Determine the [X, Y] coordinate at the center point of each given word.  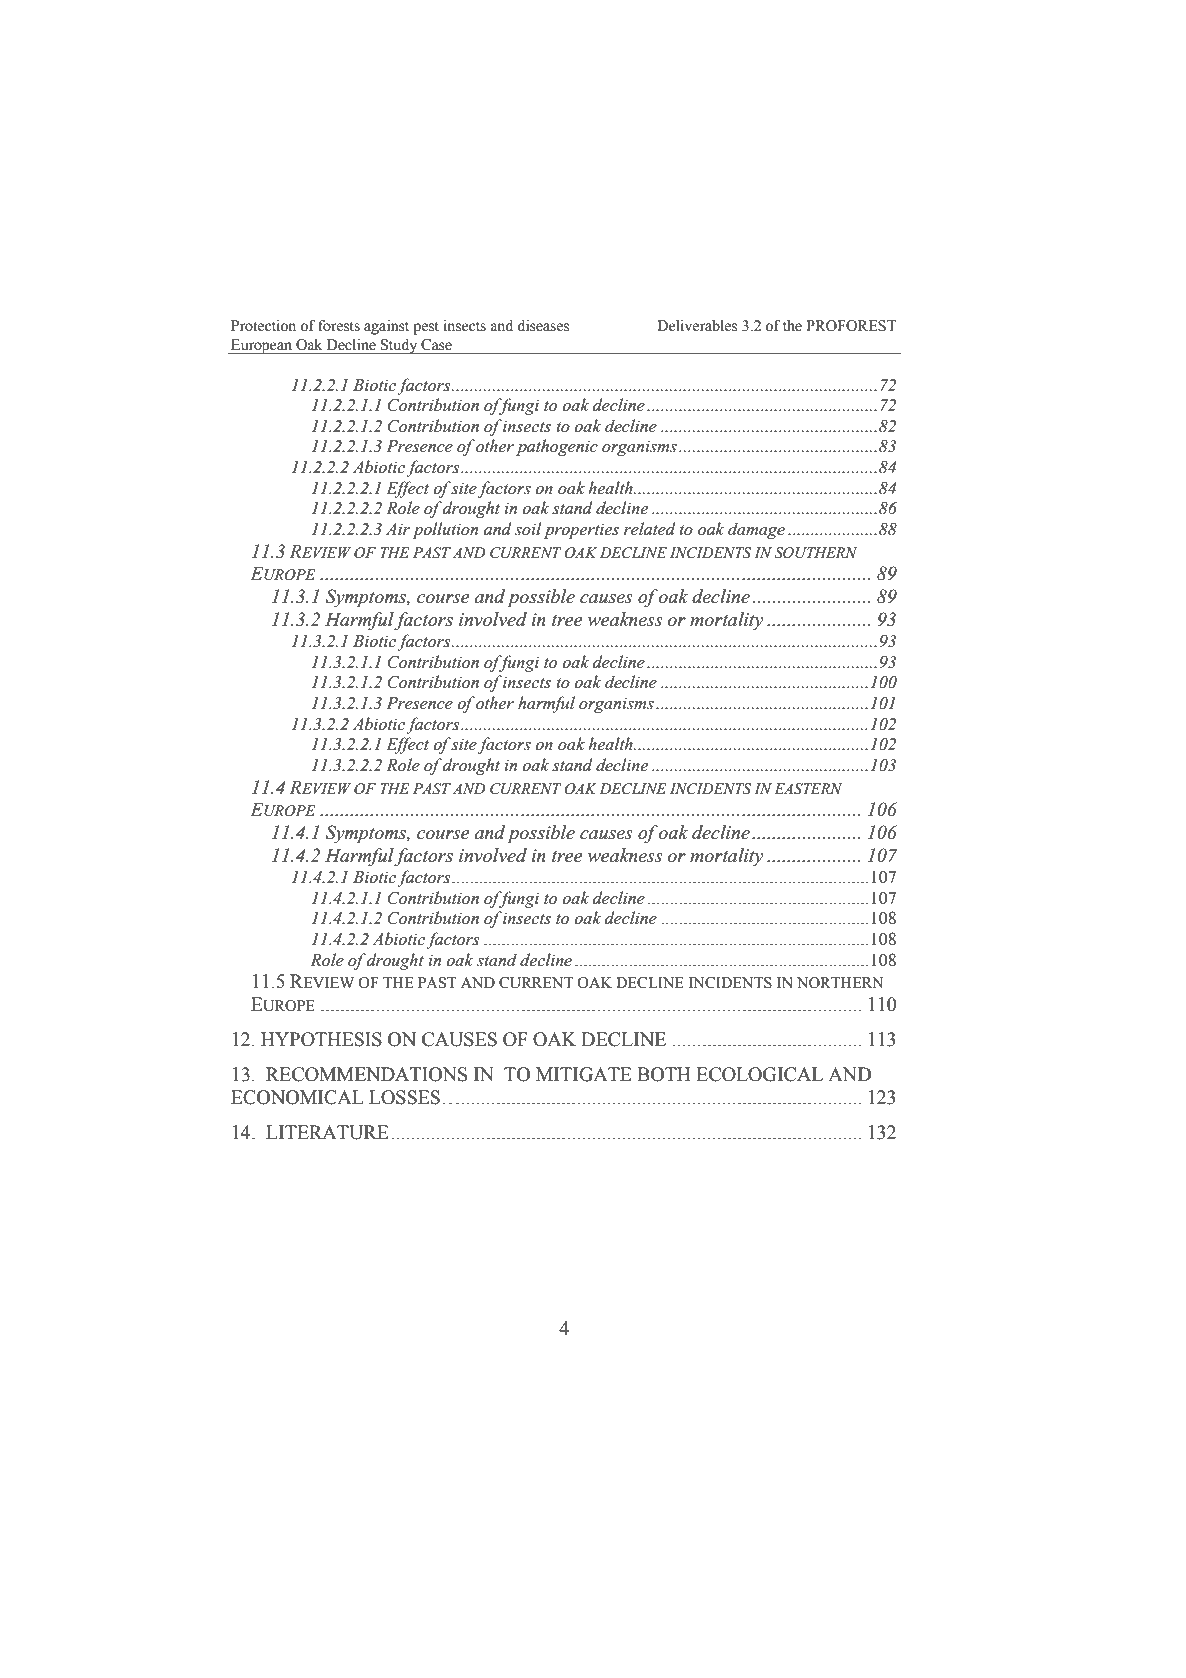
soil [528, 529]
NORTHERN [840, 983]
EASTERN [808, 789]
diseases [543, 326]
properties [581, 531]
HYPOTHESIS [321, 1039]
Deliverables [697, 326]
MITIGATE [584, 1074]
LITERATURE [327, 1132]
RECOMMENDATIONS [366, 1074]
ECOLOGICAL [759, 1074]
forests [339, 326]
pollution [445, 530]
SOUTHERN [816, 553]
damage [756, 530]
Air [398, 529]
